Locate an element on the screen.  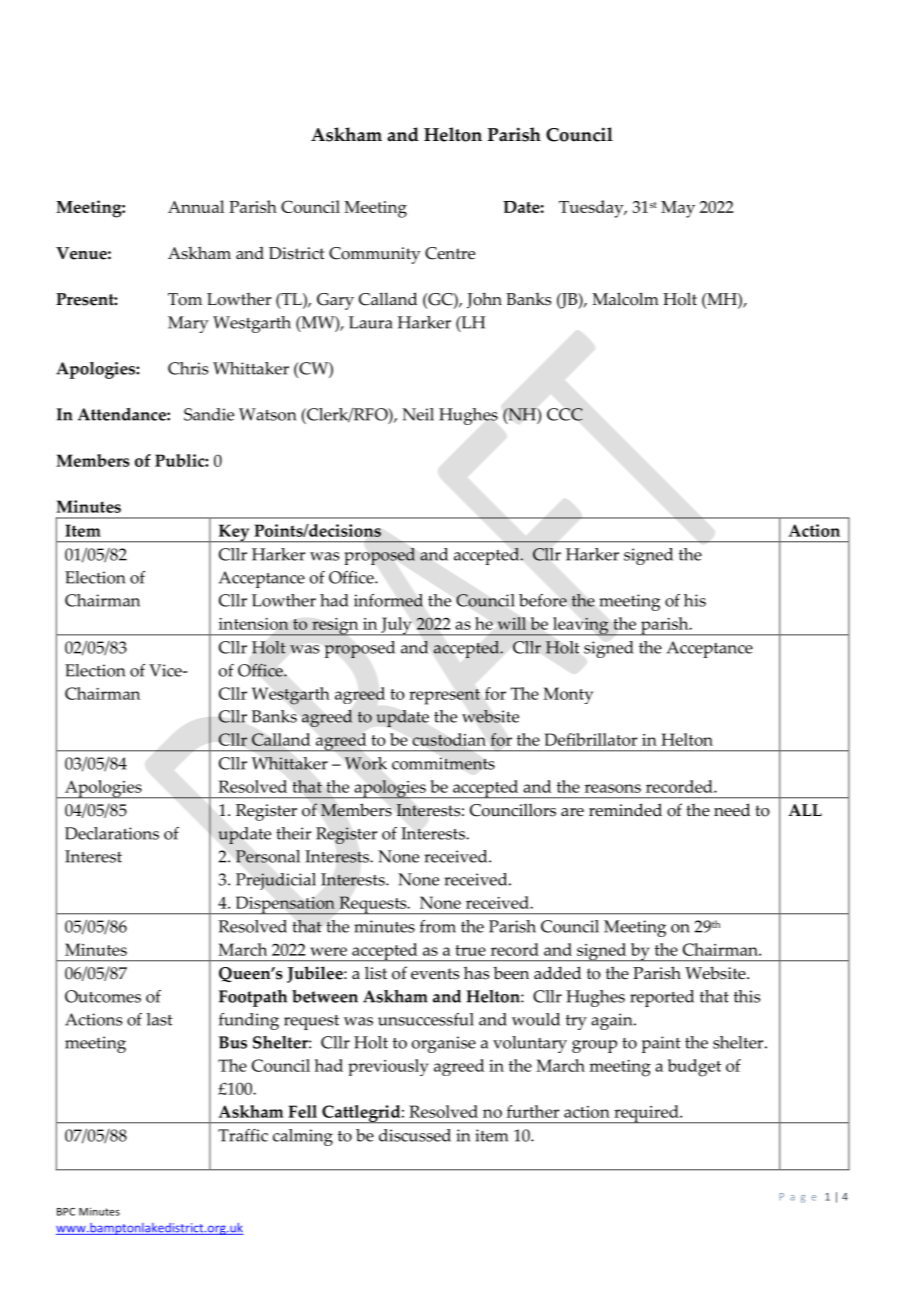
informed is located at coordinates (388, 600).
